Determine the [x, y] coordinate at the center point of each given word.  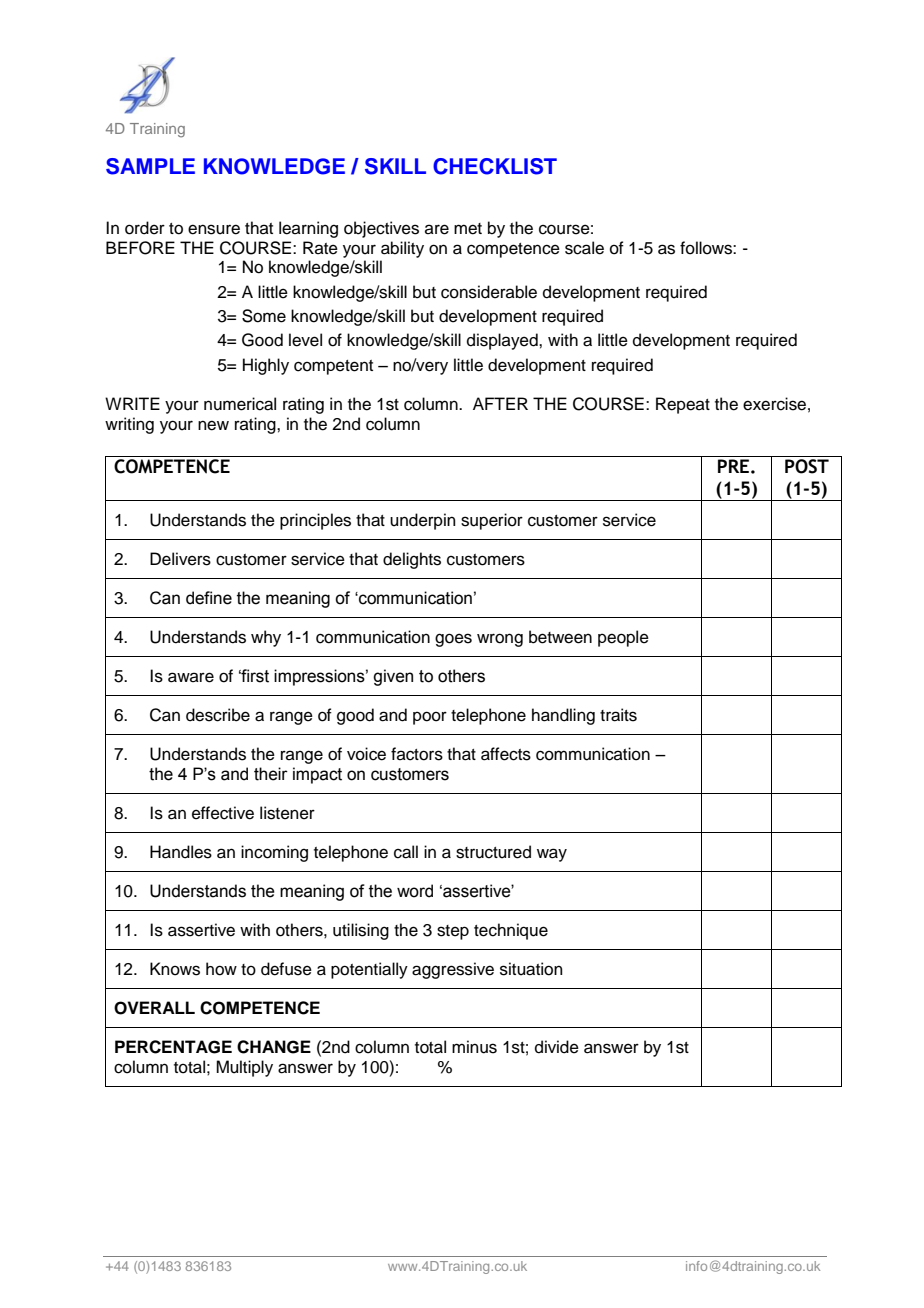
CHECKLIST [495, 166]
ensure [214, 229]
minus [474, 1047]
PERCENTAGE [173, 1047]
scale [584, 248]
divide [557, 1047]
